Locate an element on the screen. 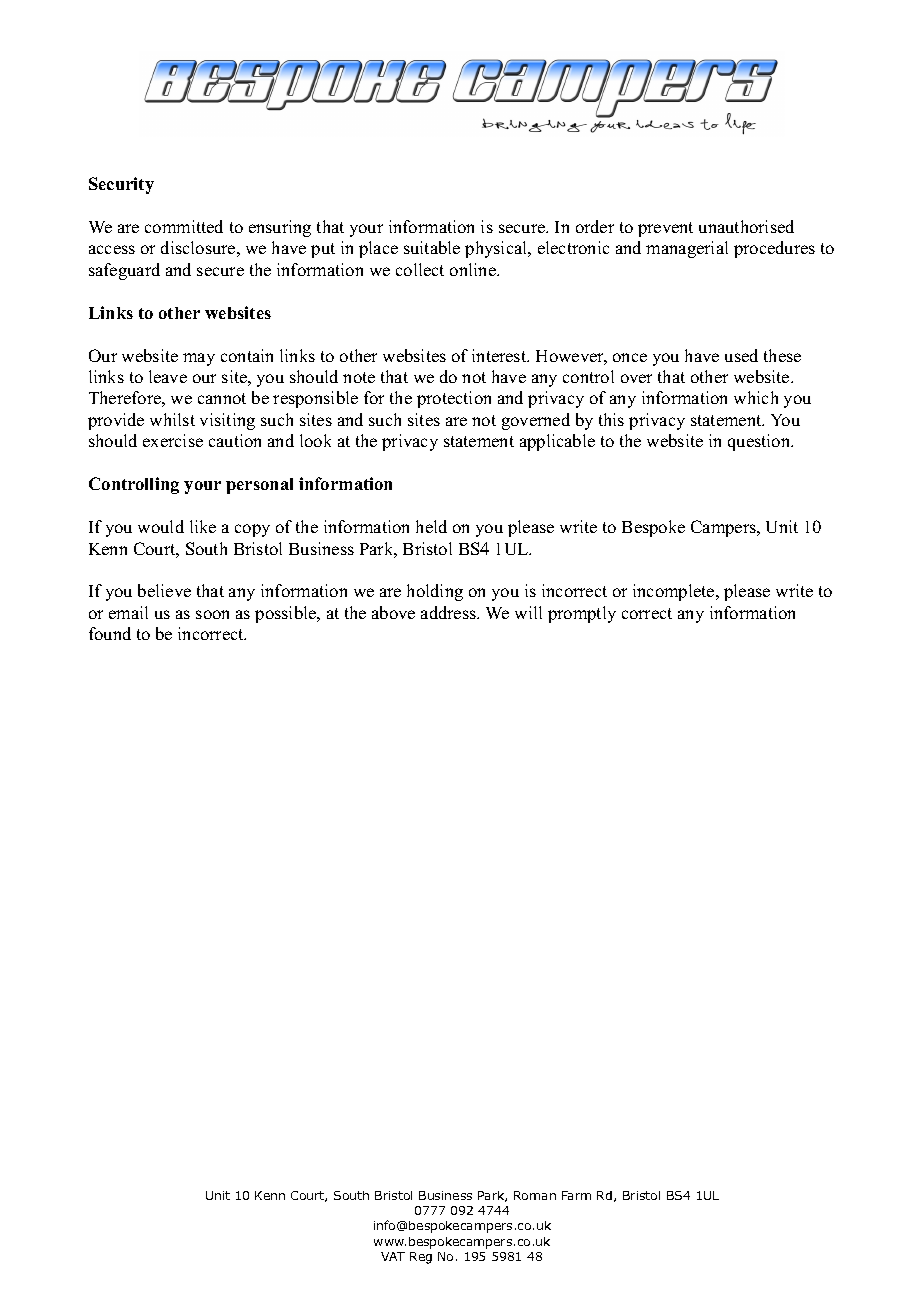 Image resolution: width=924 pixels, height=1308 pixels. address is located at coordinates (450, 612).
